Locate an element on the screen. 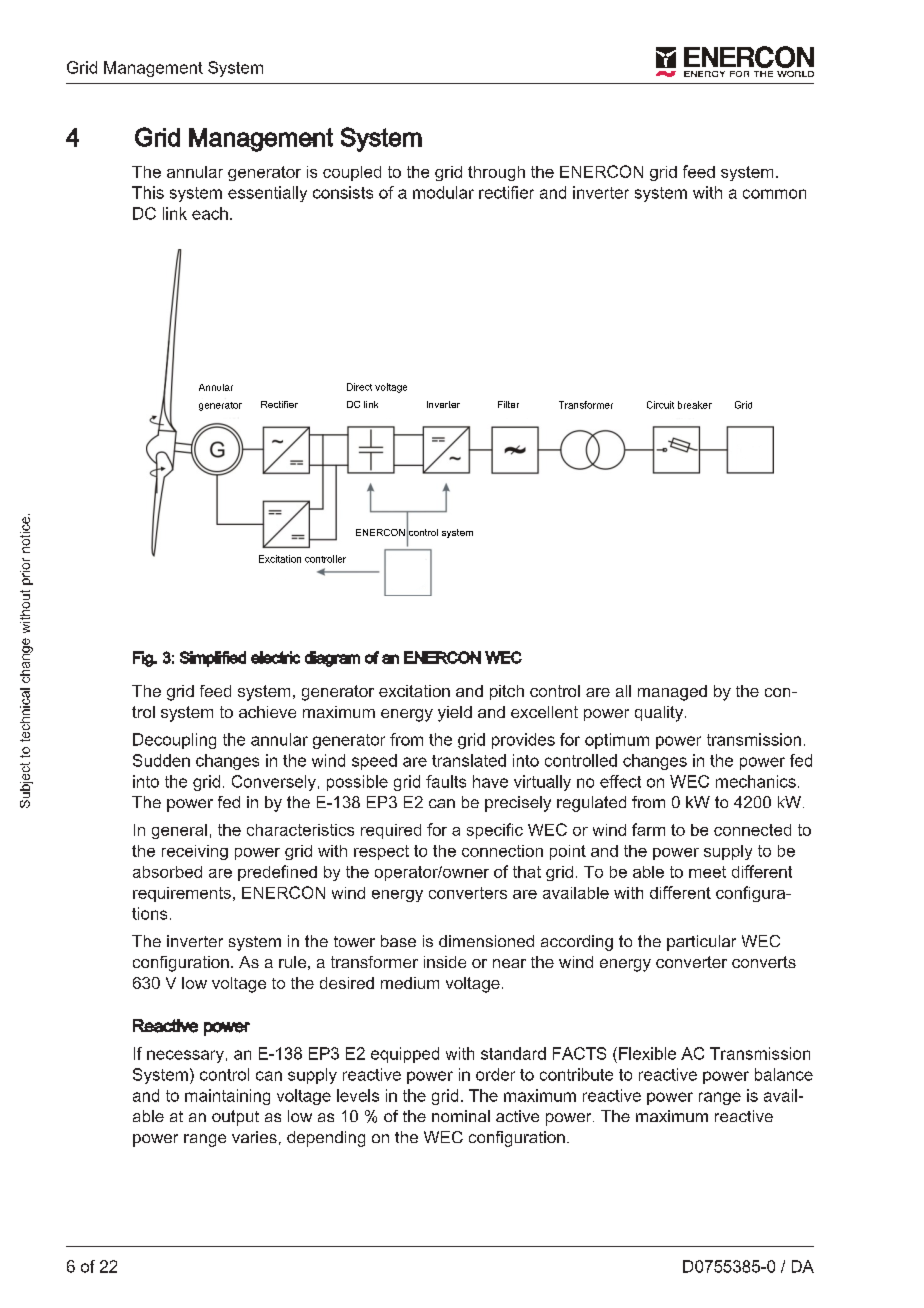 The image size is (924, 1308). Filter is located at coordinates (508, 404).
